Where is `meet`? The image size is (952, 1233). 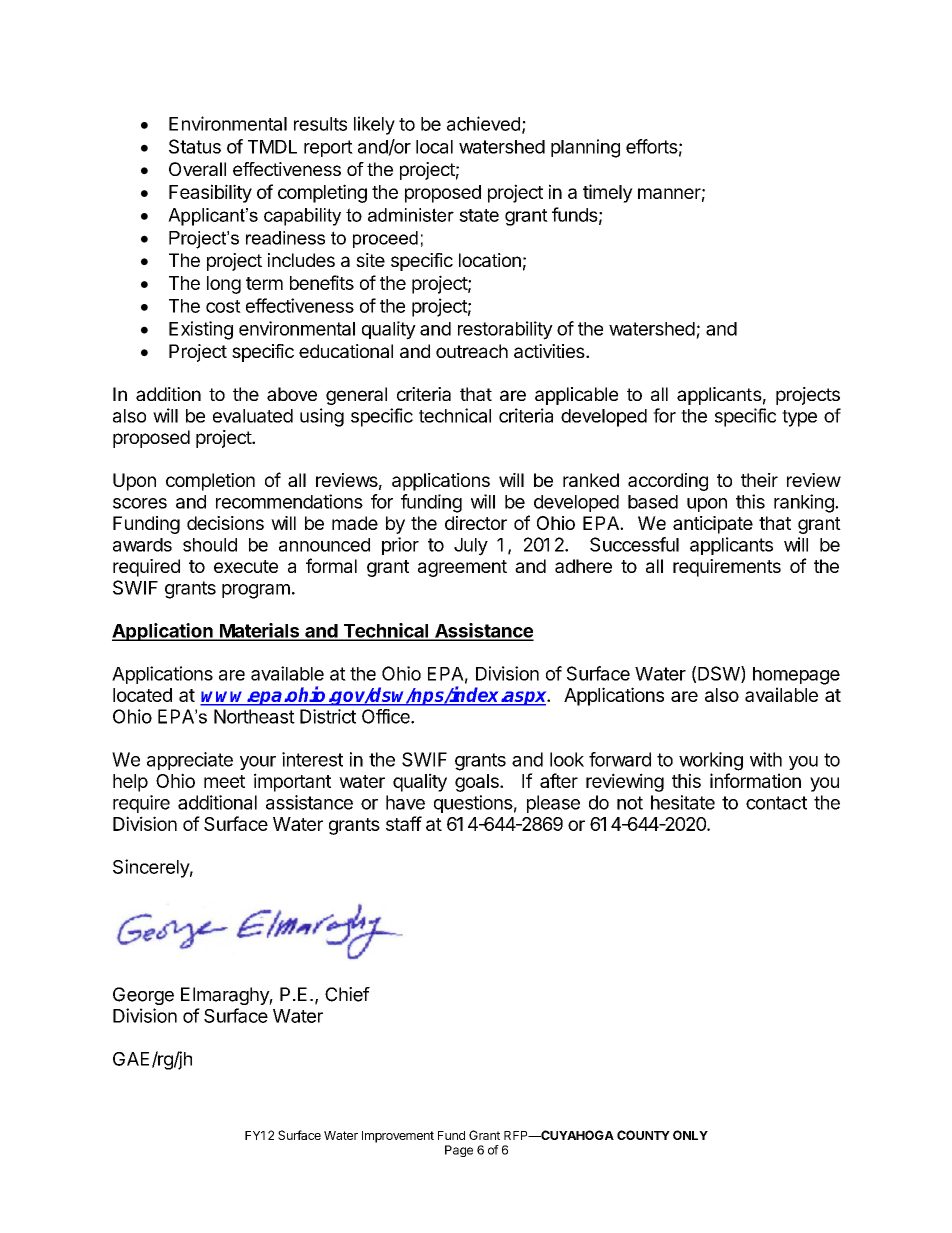 meet is located at coordinates (224, 781).
